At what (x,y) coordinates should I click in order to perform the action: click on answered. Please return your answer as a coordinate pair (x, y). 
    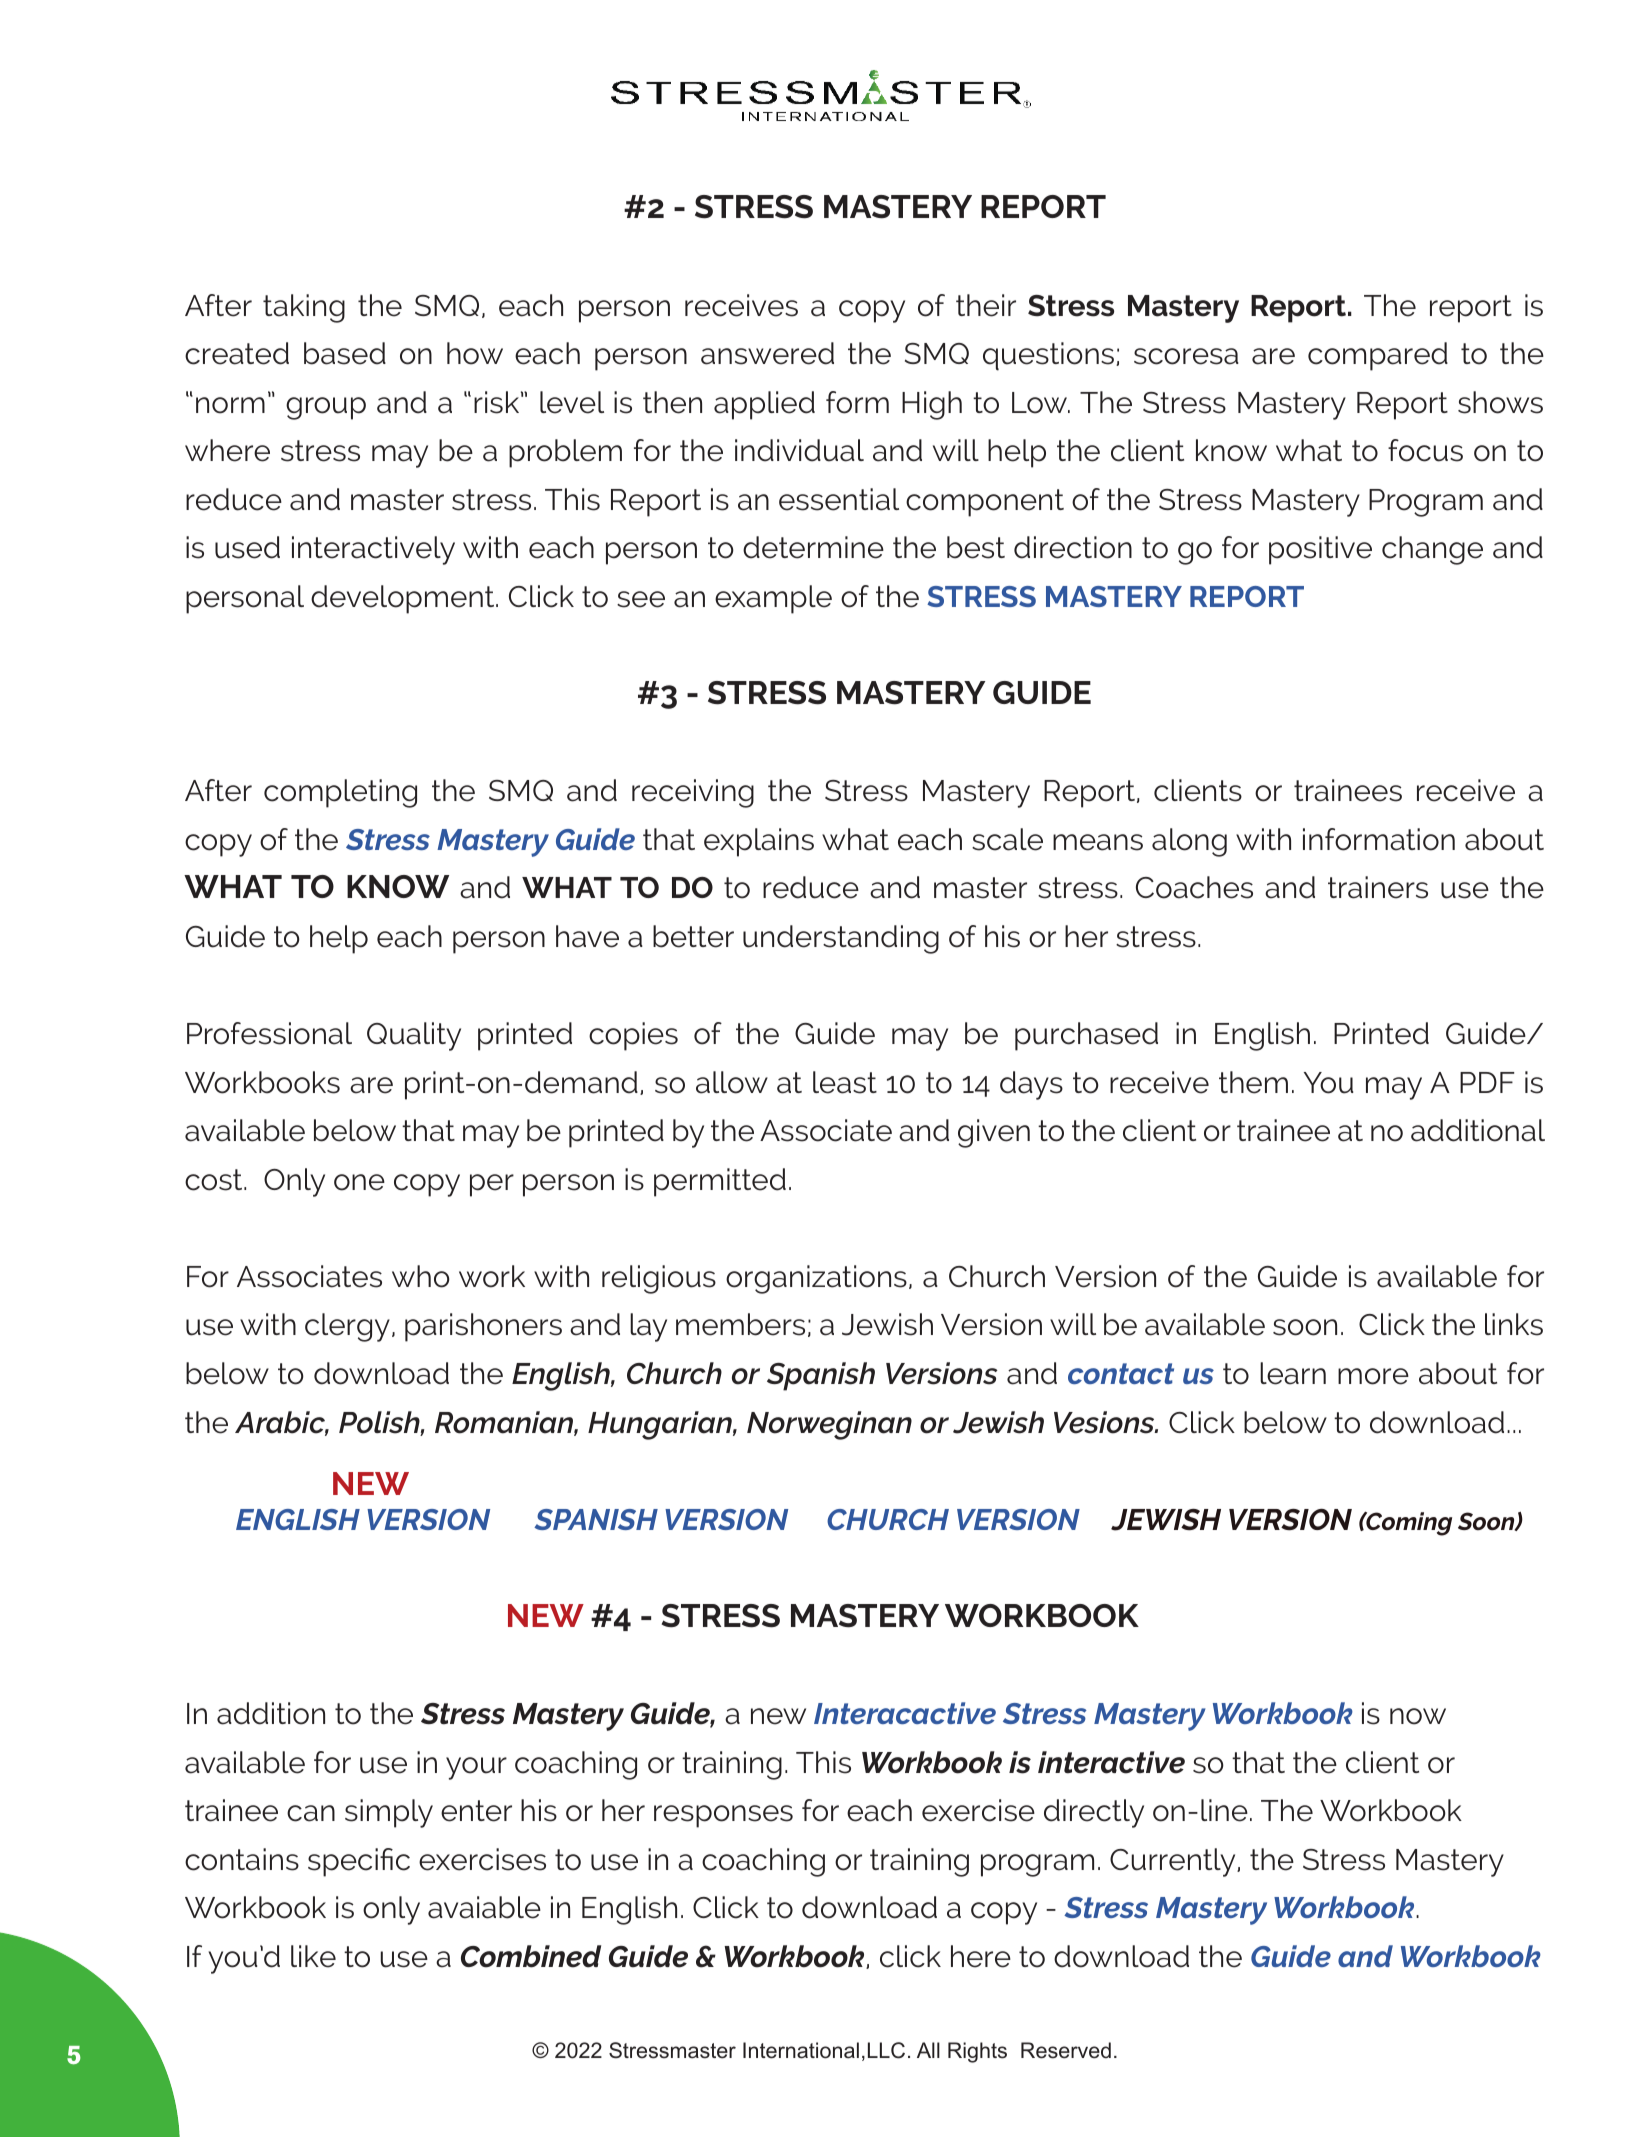
    Looking at the image, I should click on (767, 353).
